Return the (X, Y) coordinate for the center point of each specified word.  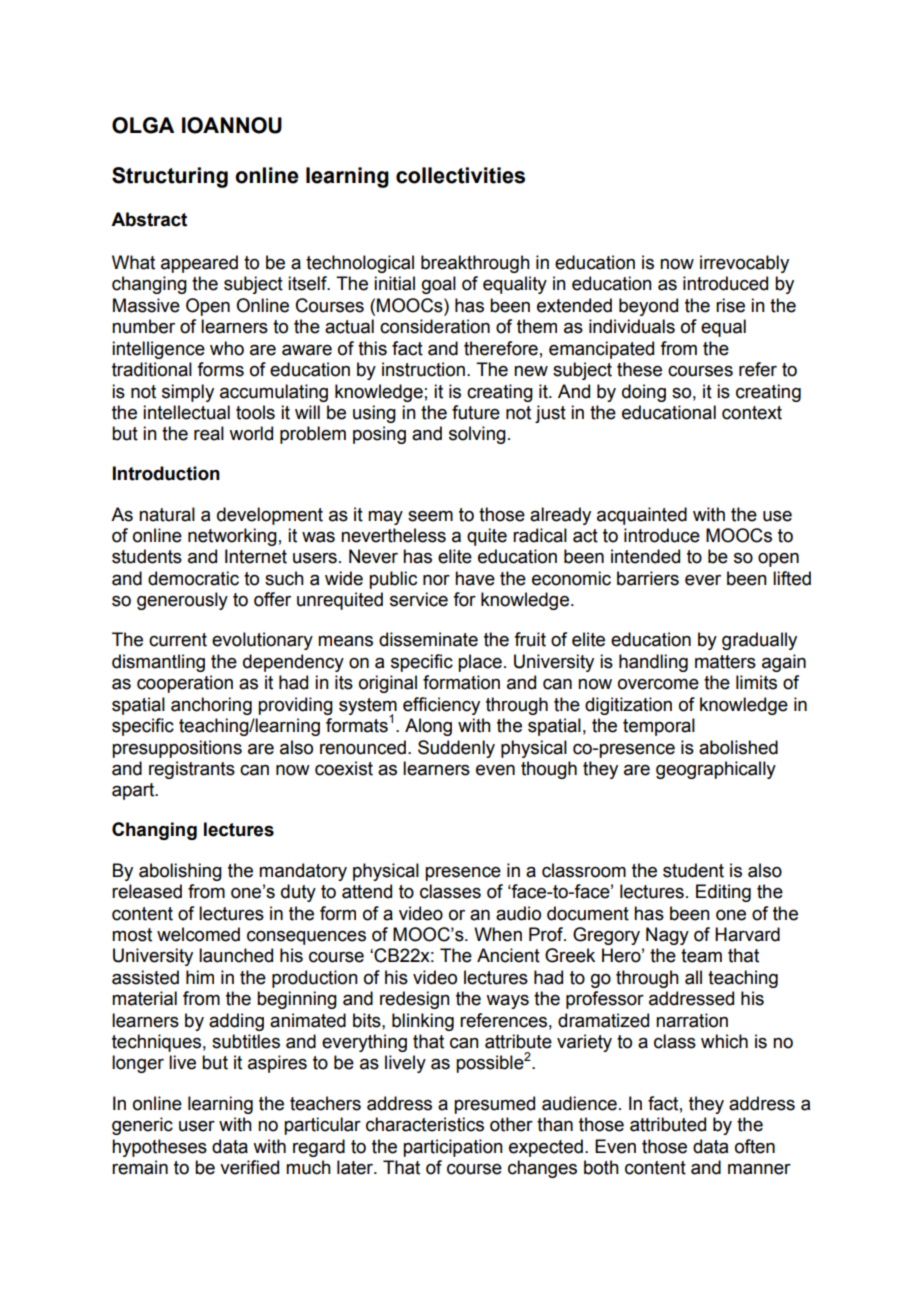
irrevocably (744, 264)
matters (725, 662)
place (480, 663)
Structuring (170, 177)
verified (249, 1167)
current (178, 640)
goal (439, 285)
